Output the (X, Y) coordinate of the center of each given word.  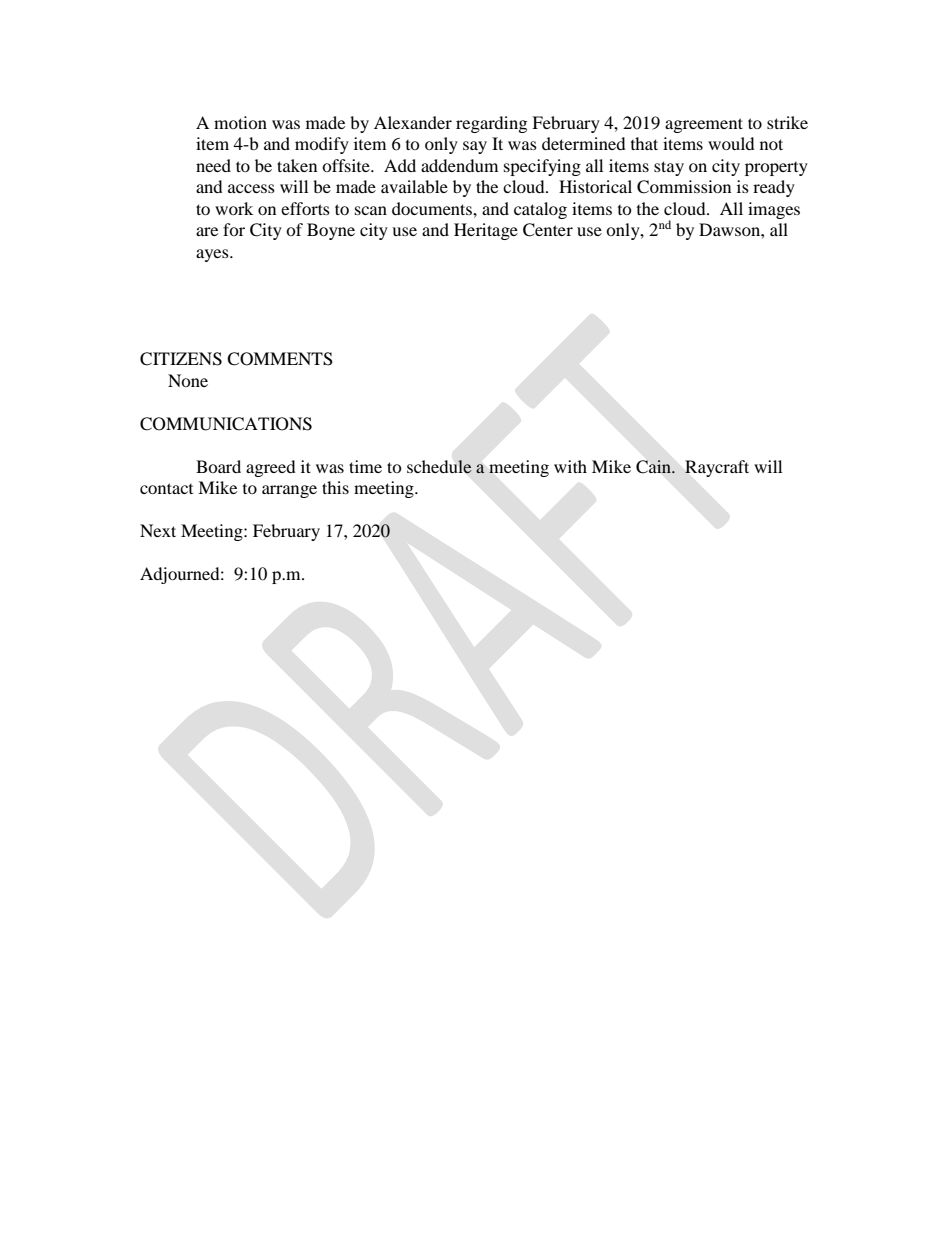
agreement (704, 125)
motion (240, 122)
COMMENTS (280, 359)
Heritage (486, 231)
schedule (439, 467)
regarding (491, 124)
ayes (213, 255)
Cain (654, 466)
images (774, 210)
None (188, 380)
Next (158, 530)
